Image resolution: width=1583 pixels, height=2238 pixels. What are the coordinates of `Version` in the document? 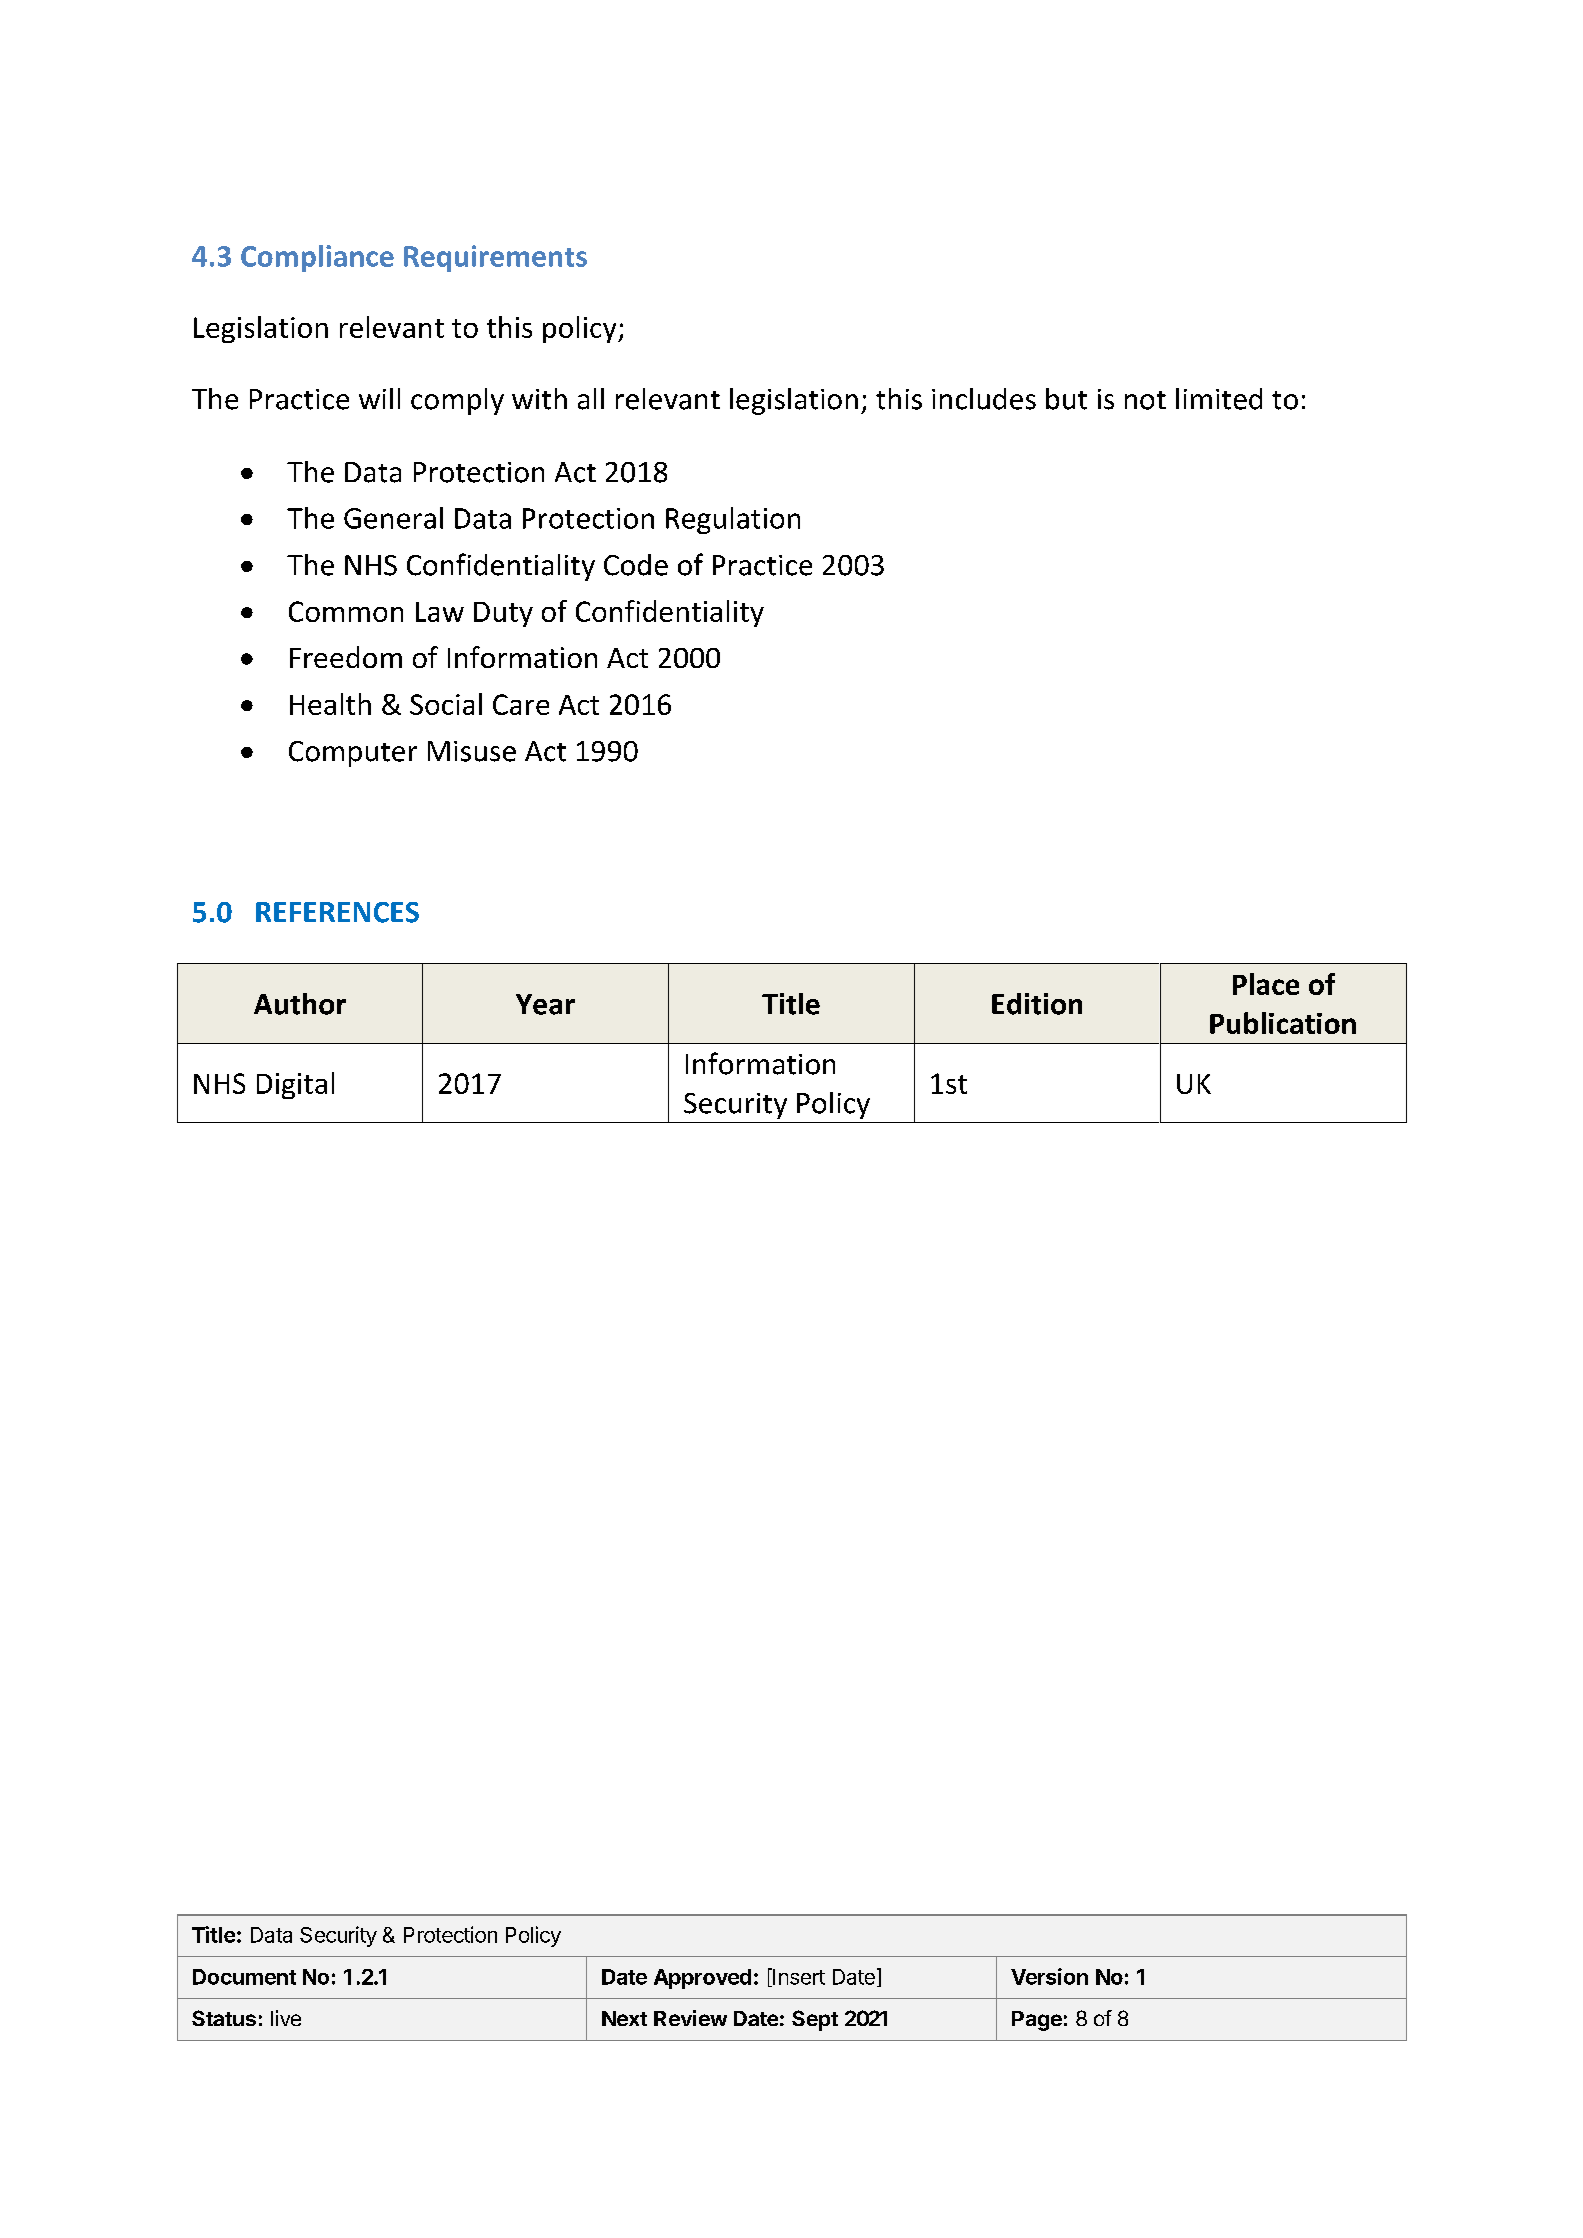 It's located at (1049, 1976).
